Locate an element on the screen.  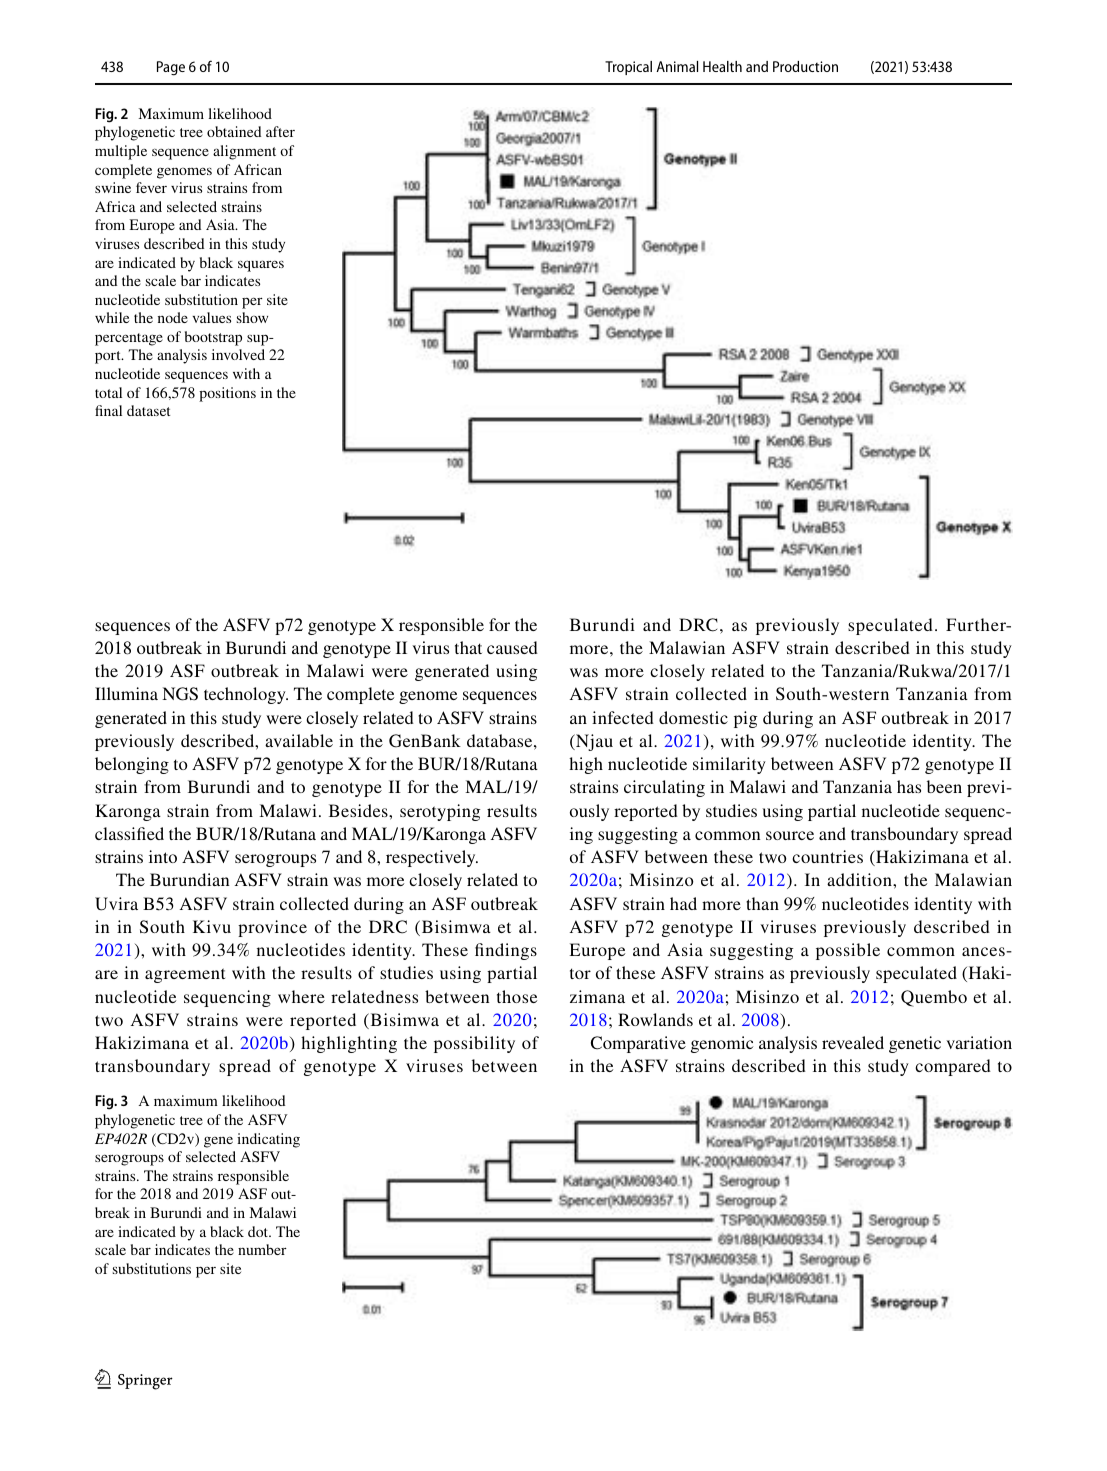
caused is located at coordinates (512, 647).
